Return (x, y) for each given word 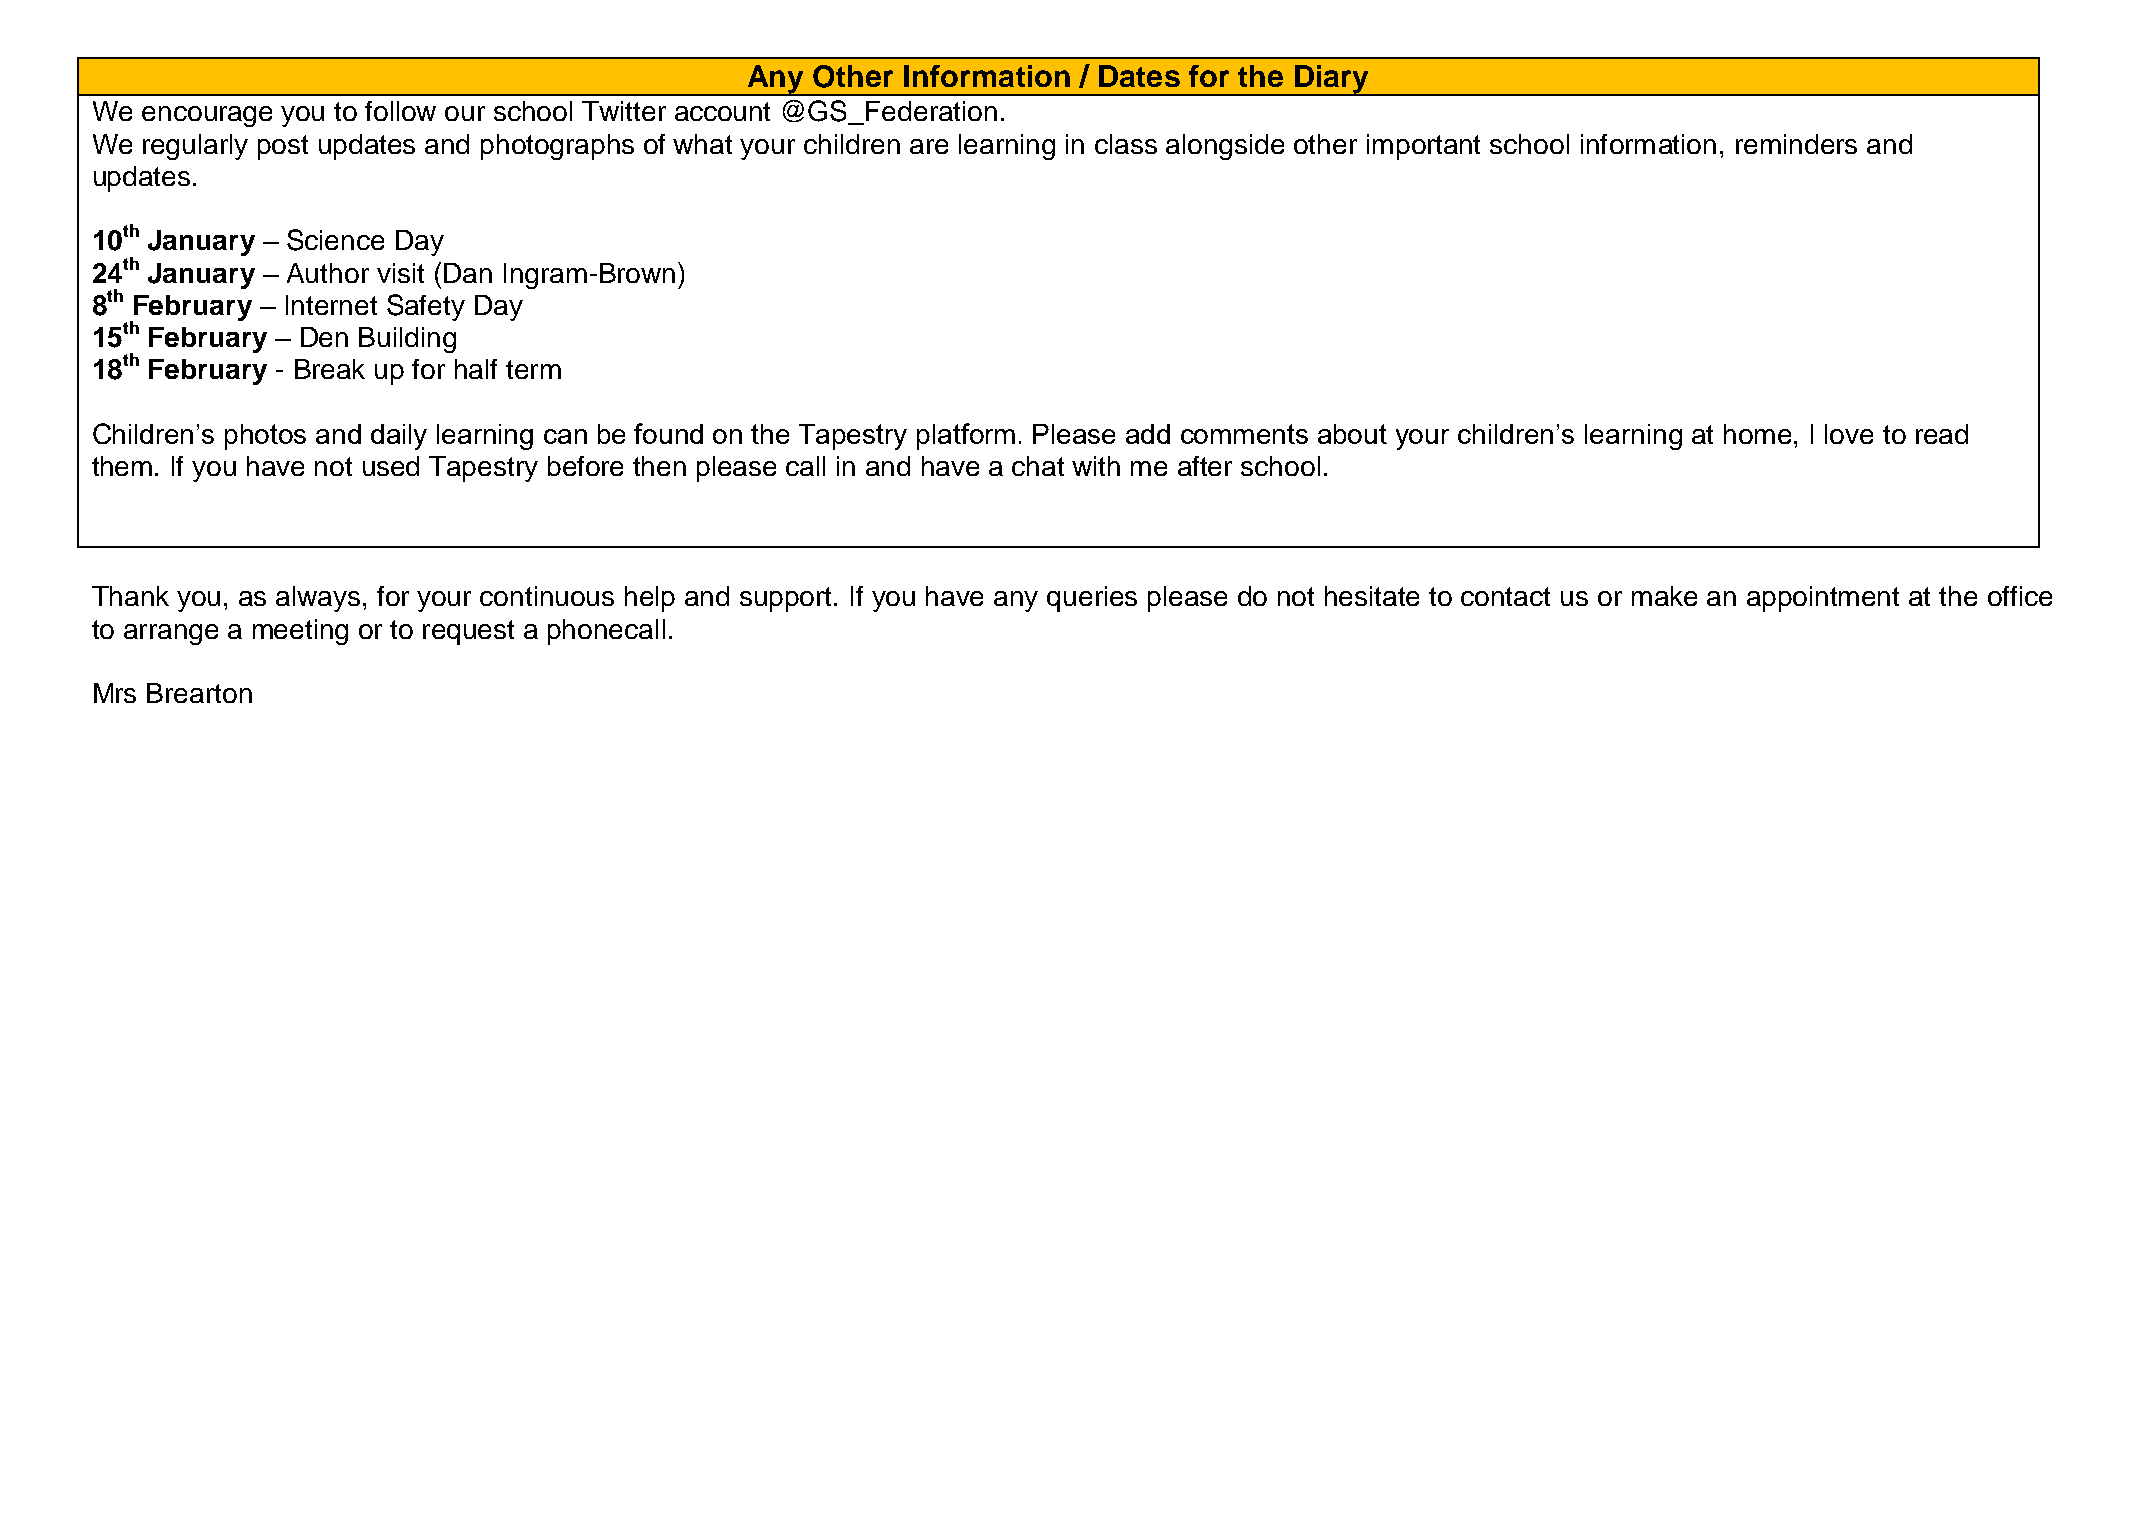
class (1126, 144)
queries (1092, 599)
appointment (1823, 599)
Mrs (115, 693)
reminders (1796, 144)
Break (330, 369)
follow (400, 111)
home (1759, 434)
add (1148, 434)
